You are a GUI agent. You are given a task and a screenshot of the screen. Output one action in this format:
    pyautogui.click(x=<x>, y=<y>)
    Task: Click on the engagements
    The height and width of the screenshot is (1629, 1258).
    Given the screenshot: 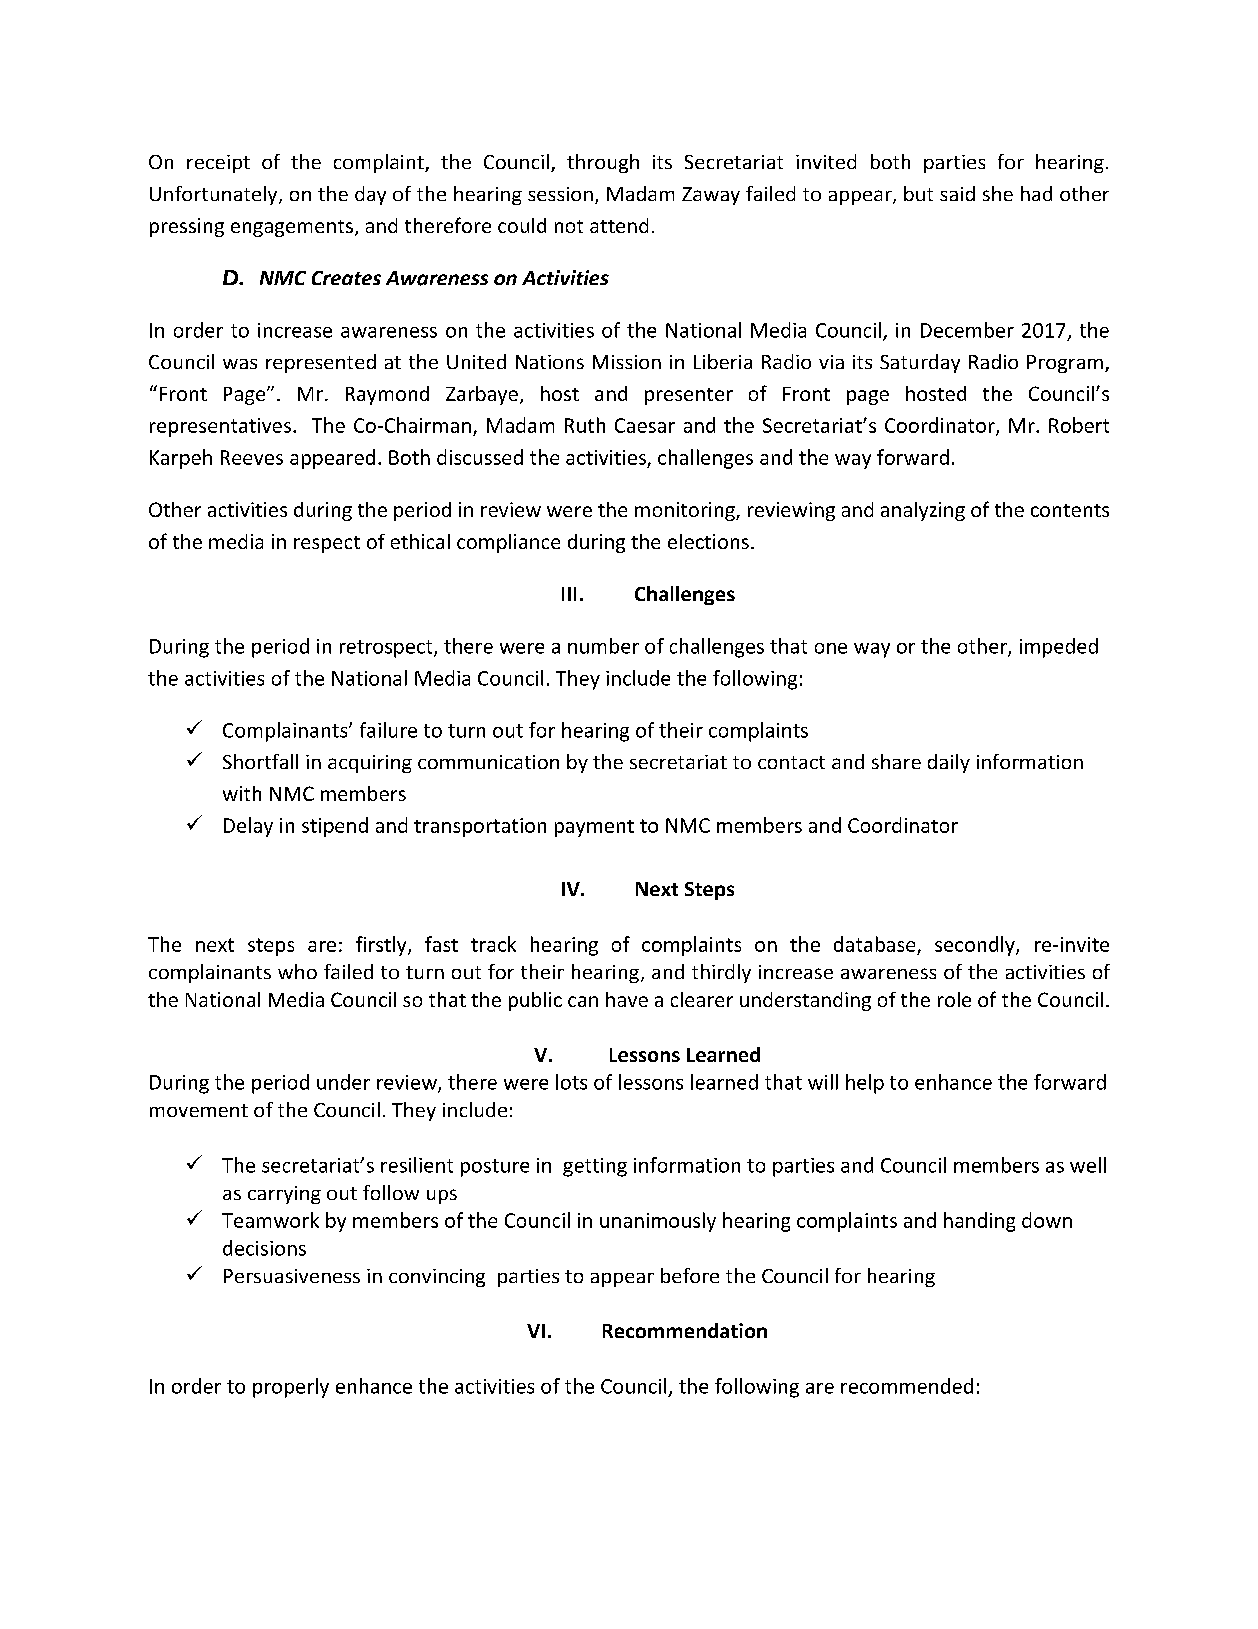 What is the action you would take?
    pyautogui.click(x=292, y=228)
